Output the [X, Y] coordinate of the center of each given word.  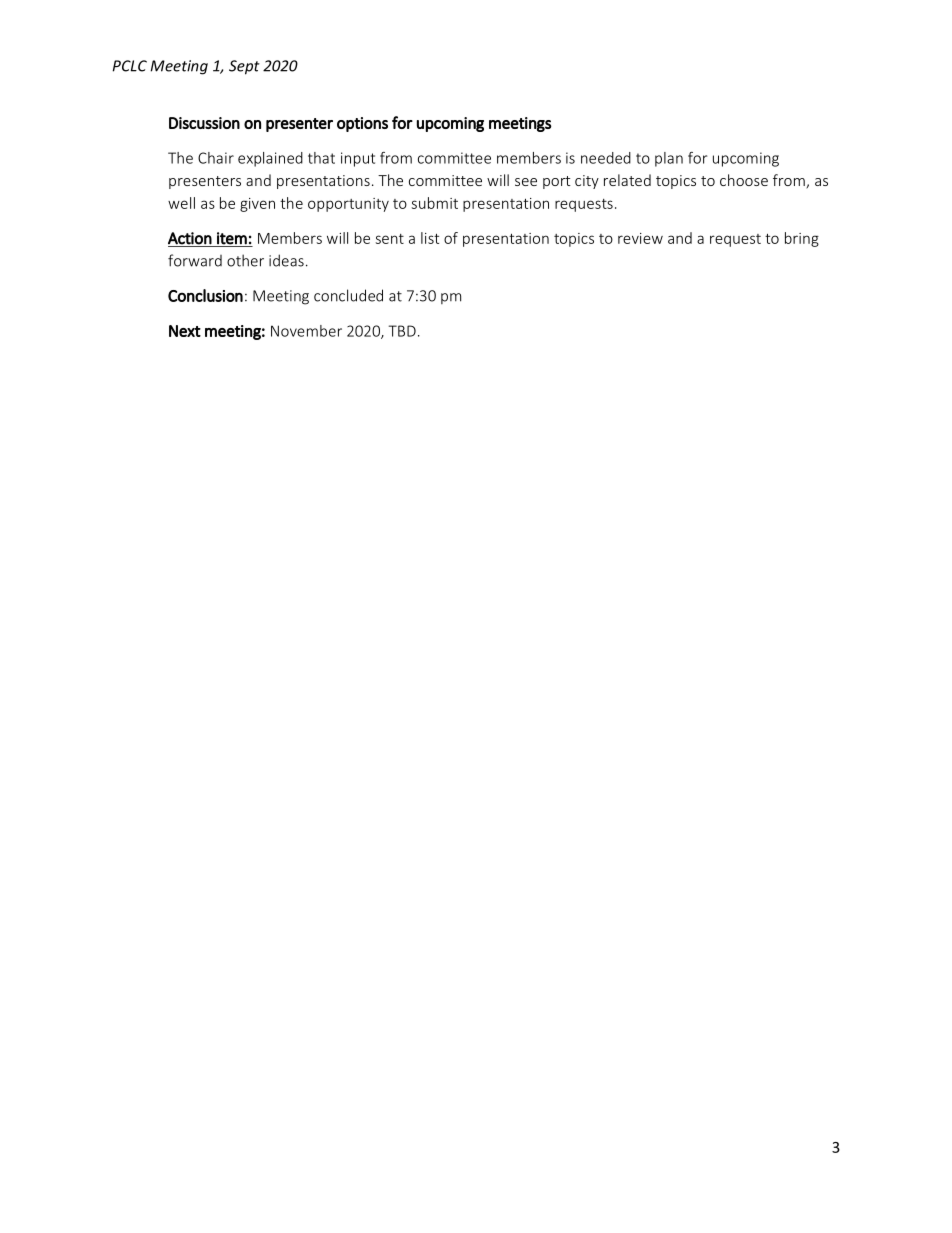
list [430, 238]
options [362, 124]
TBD [402, 331]
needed [606, 158]
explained [270, 159]
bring [802, 239]
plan [669, 159]
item [232, 238]
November [306, 331]
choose [744, 180]
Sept [244, 67]
